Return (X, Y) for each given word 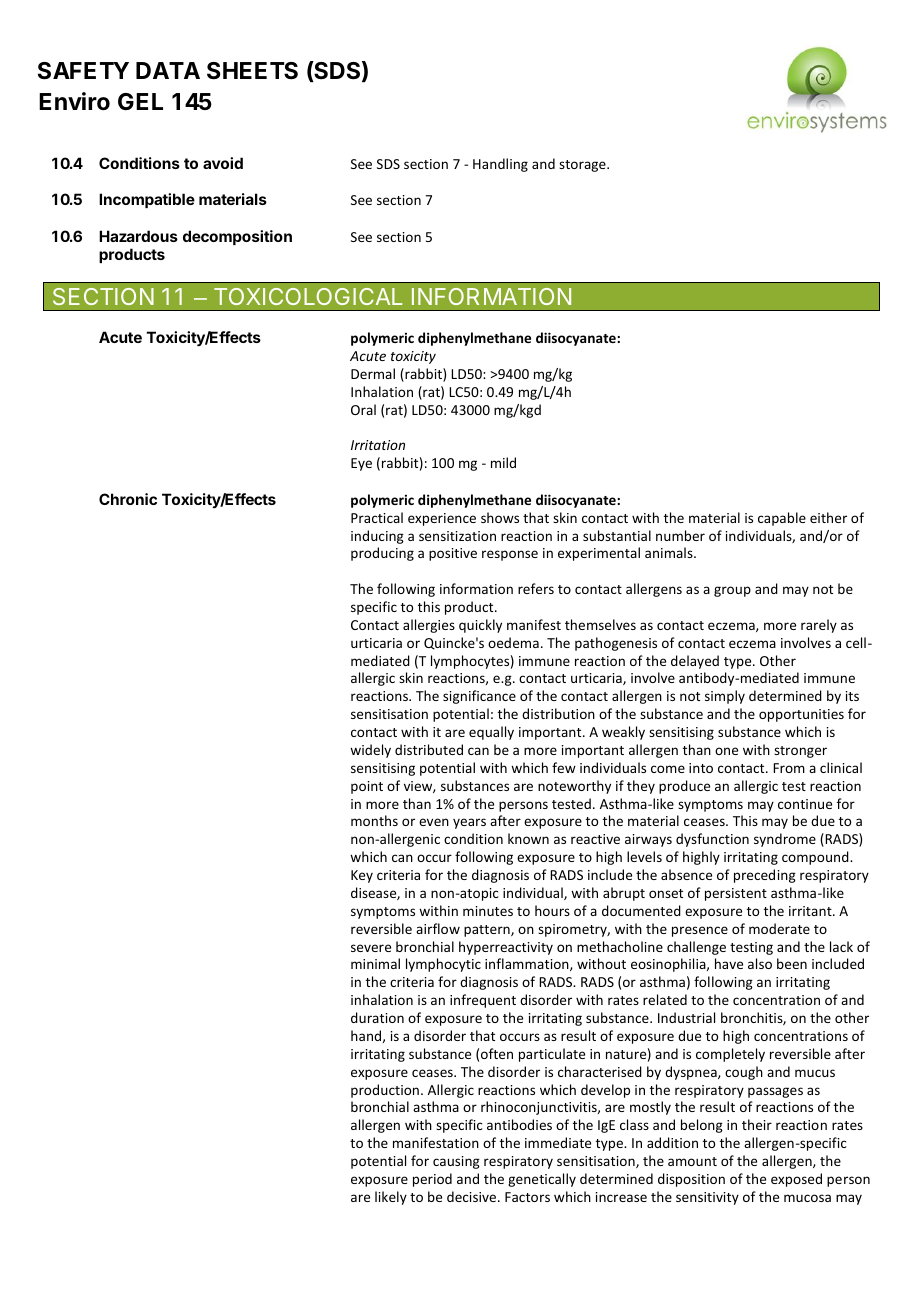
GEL (140, 101)
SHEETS (252, 71)
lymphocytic (443, 965)
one (726, 751)
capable (782, 519)
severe (371, 948)
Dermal (373, 373)
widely (370, 751)
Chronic (128, 499)
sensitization (457, 536)
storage (583, 166)
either (828, 517)
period (432, 1180)
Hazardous (138, 236)
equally (491, 733)
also (760, 963)
